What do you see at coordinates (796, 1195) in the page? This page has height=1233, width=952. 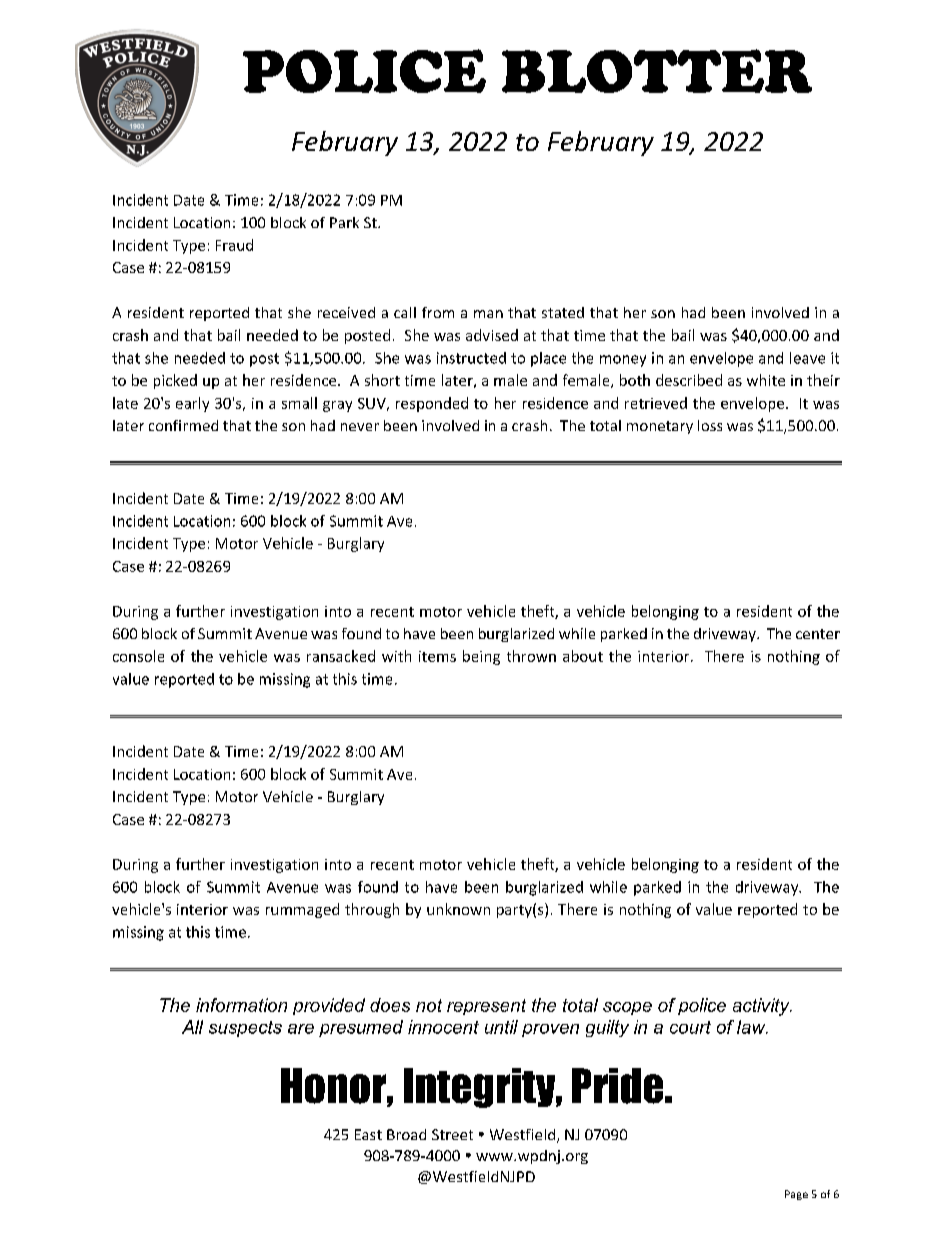 I see `Page` at bounding box center [796, 1195].
